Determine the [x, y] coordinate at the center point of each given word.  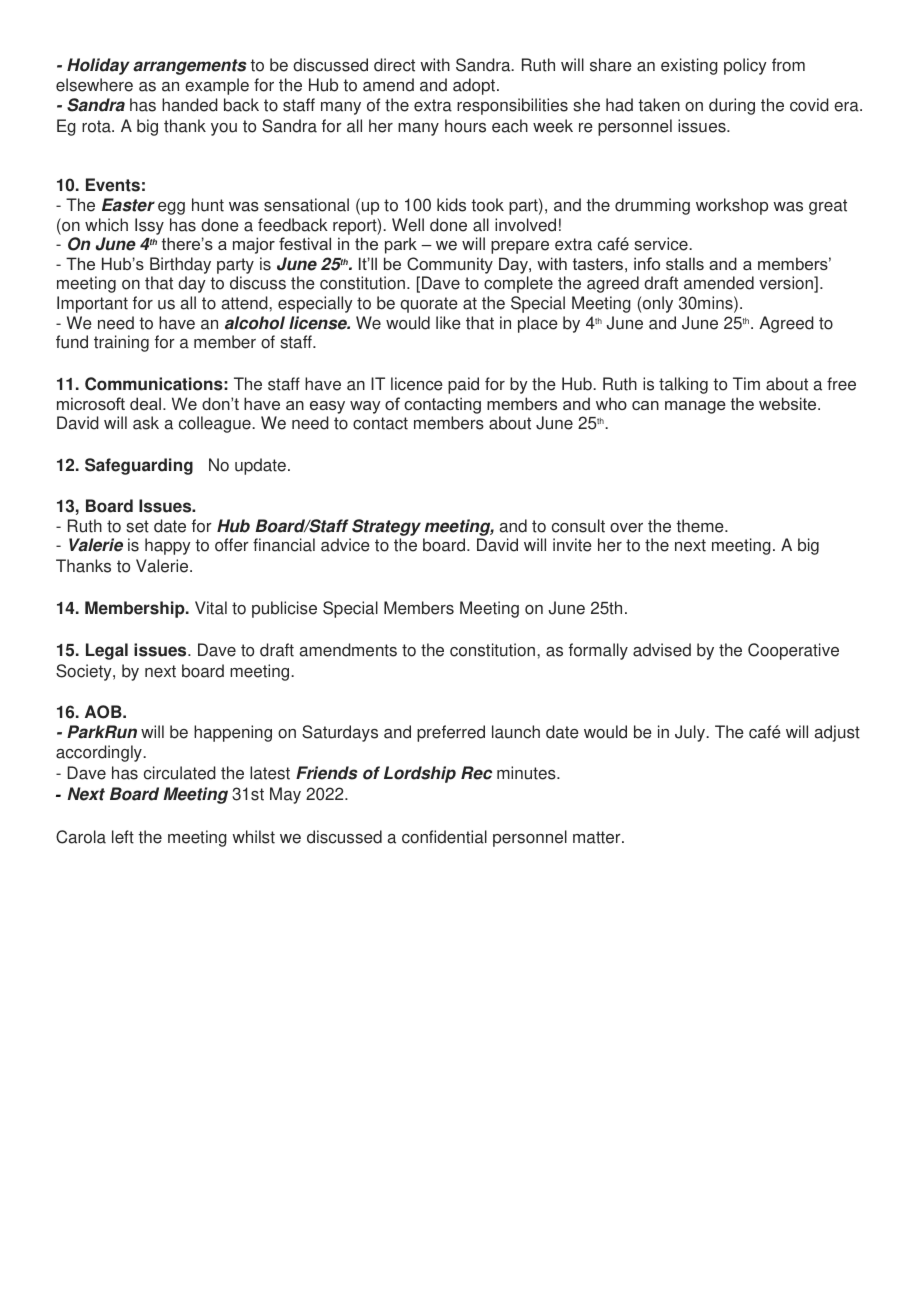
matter [598, 837]
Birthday [180, 267]
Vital [211, 608]
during [732, 106]
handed [190, 105]
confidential [444, 837]
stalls [685, 263]
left [123, 837]
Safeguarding [139, 466]
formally [598, 651]
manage [695, 407]
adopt [474, 86]
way [365, 407]
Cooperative [793, 651]
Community [450, 265]
